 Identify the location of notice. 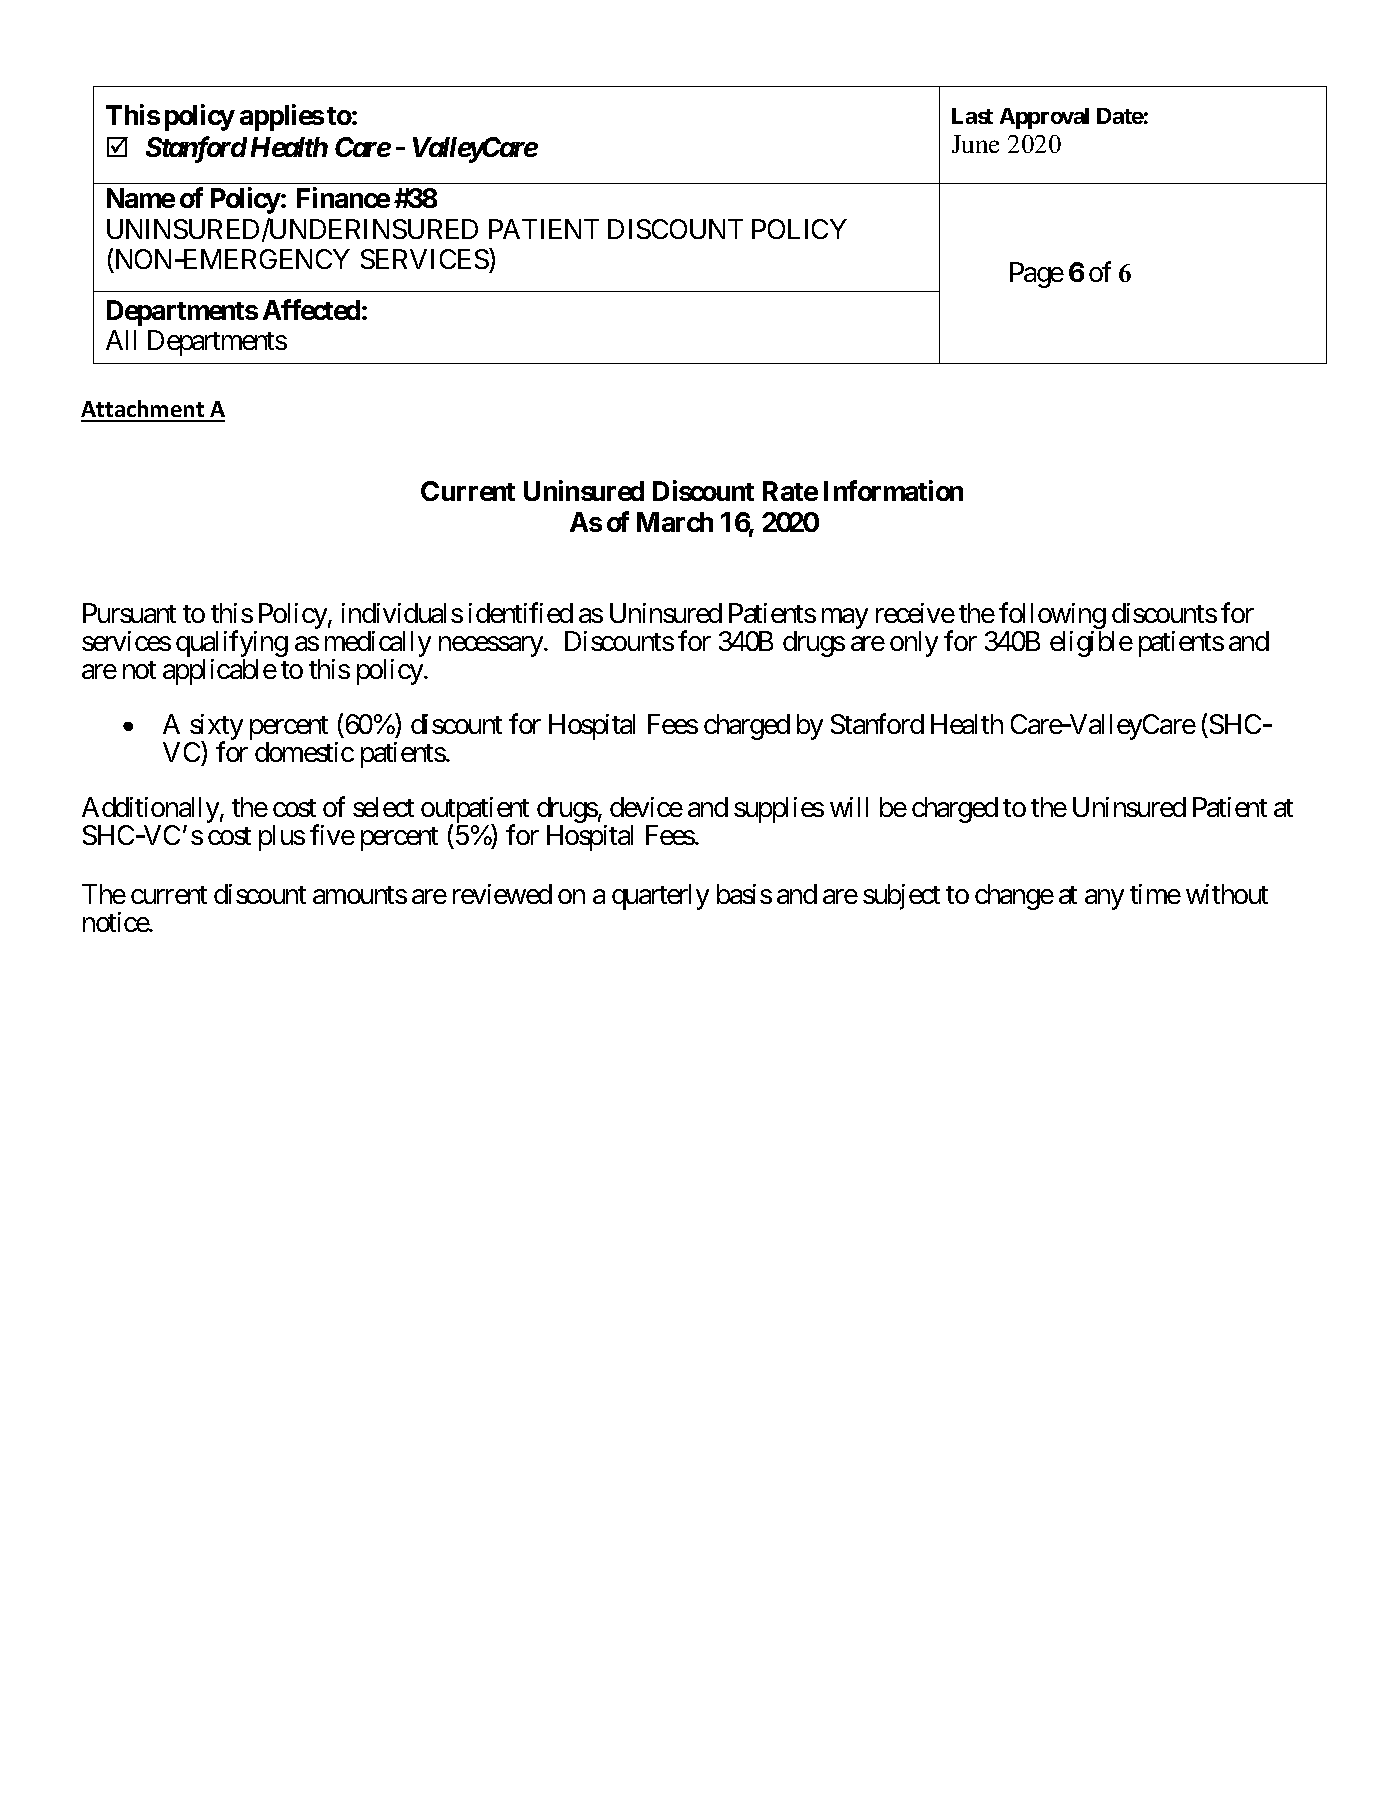
(116, 922).
